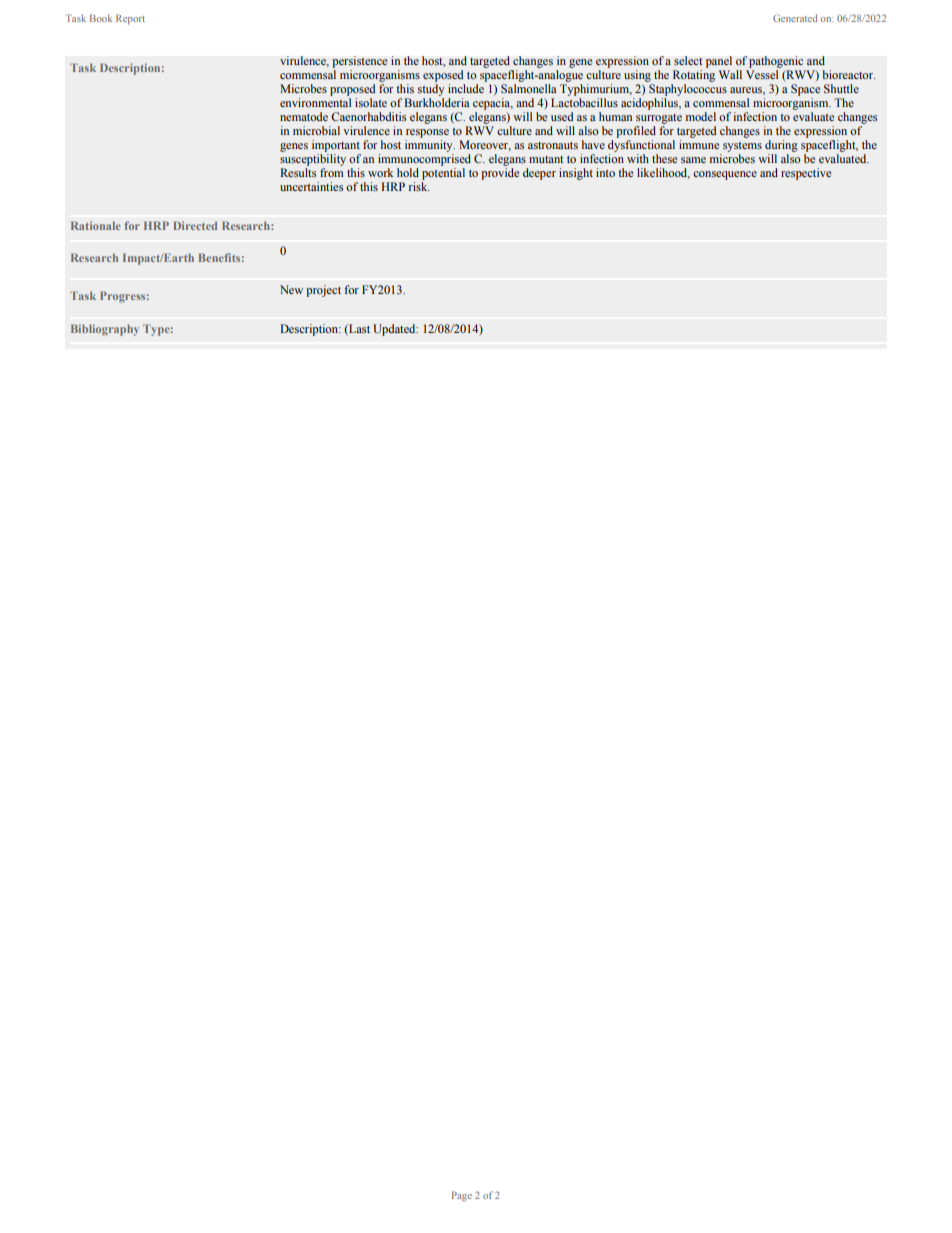  What do you see at coordinates (777, 63) in the screenshot?
I see `pathogenic` at bounding box center [777, 63].
